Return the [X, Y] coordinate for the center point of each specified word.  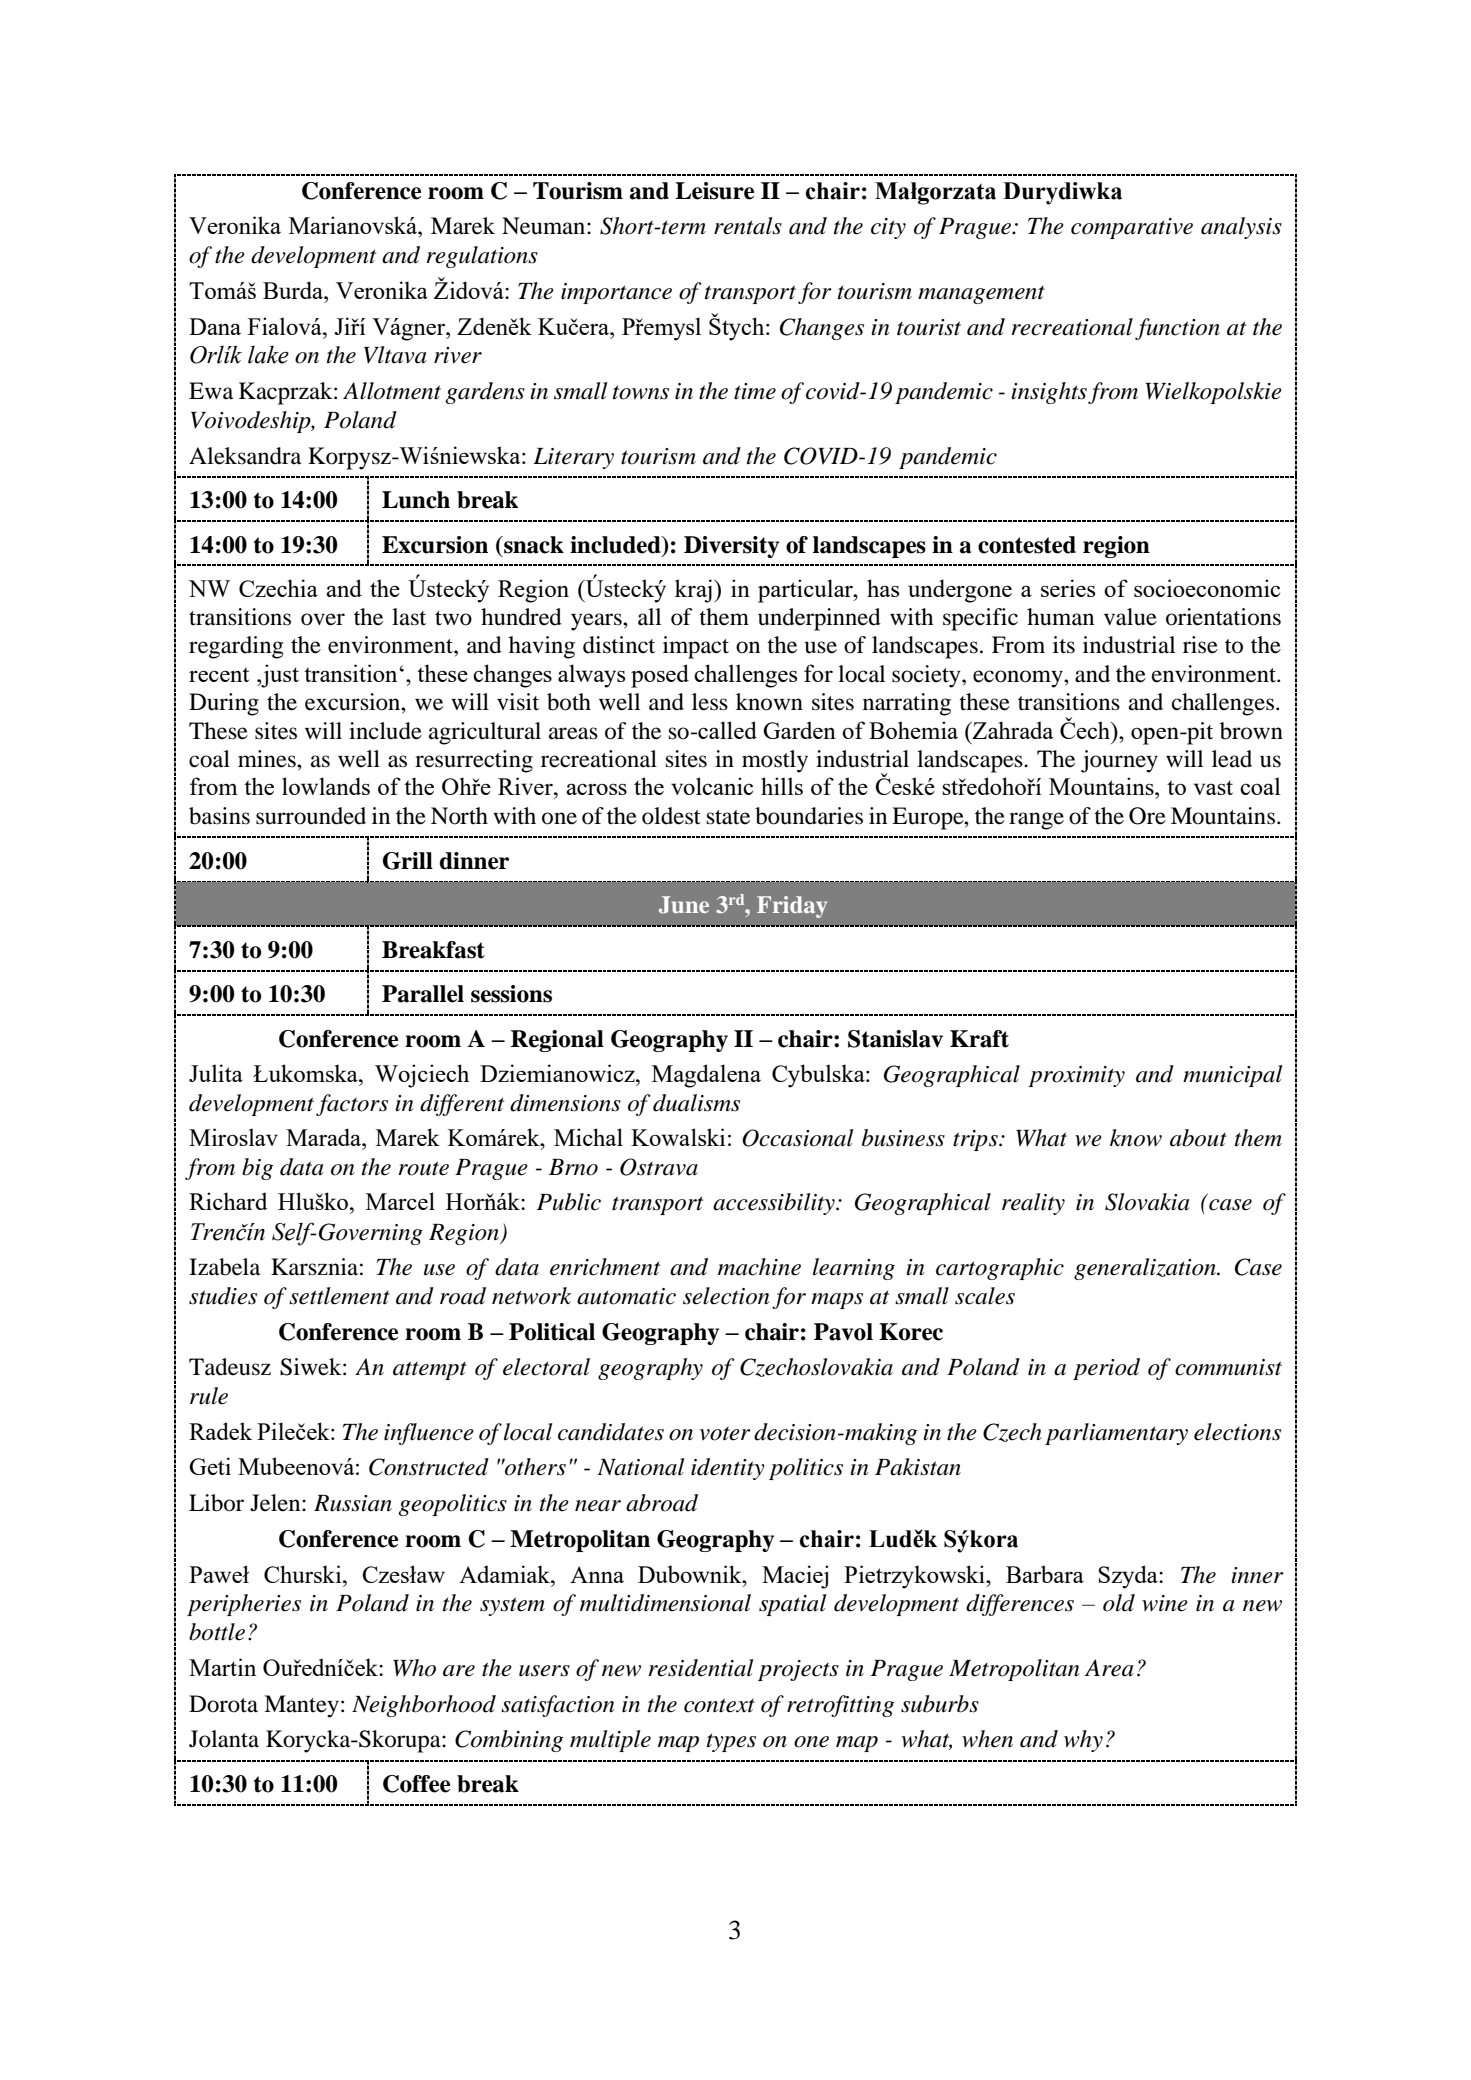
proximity [1076, 1076]
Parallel [423, 994]
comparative [1132, 228]
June [684, 905]
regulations [482, 257]
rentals [748, 226]
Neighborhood [424, 1706]
